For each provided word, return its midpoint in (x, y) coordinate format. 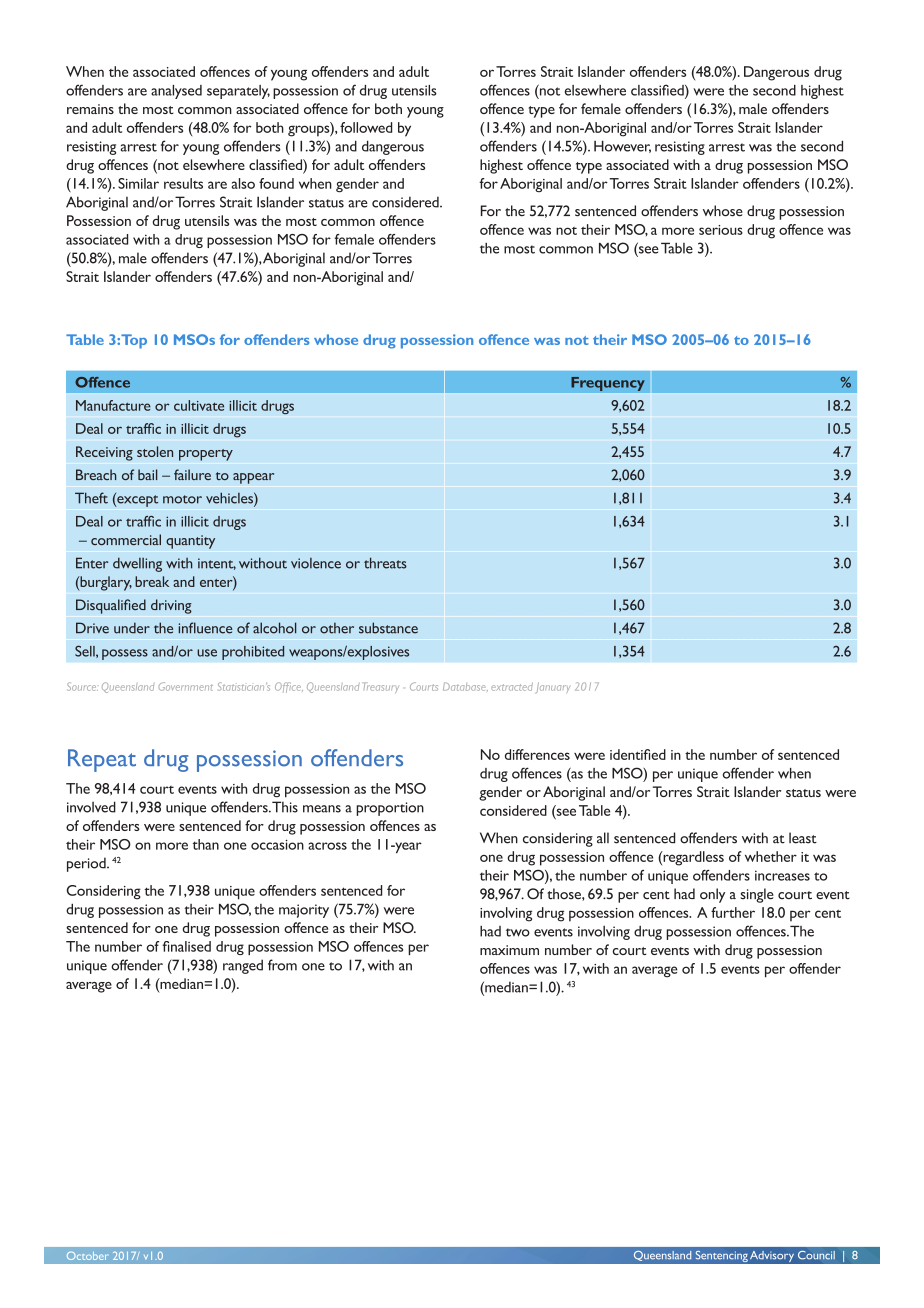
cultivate (199, 405)
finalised (186, 946)
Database (465, 686)
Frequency (608, 384)
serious (721, 230)
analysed (176, 92)
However (622, 146)
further (733, 912)
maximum (509, 950)
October (87, 1256)
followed (366, 127)
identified (638, 754)
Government (185, 686)
